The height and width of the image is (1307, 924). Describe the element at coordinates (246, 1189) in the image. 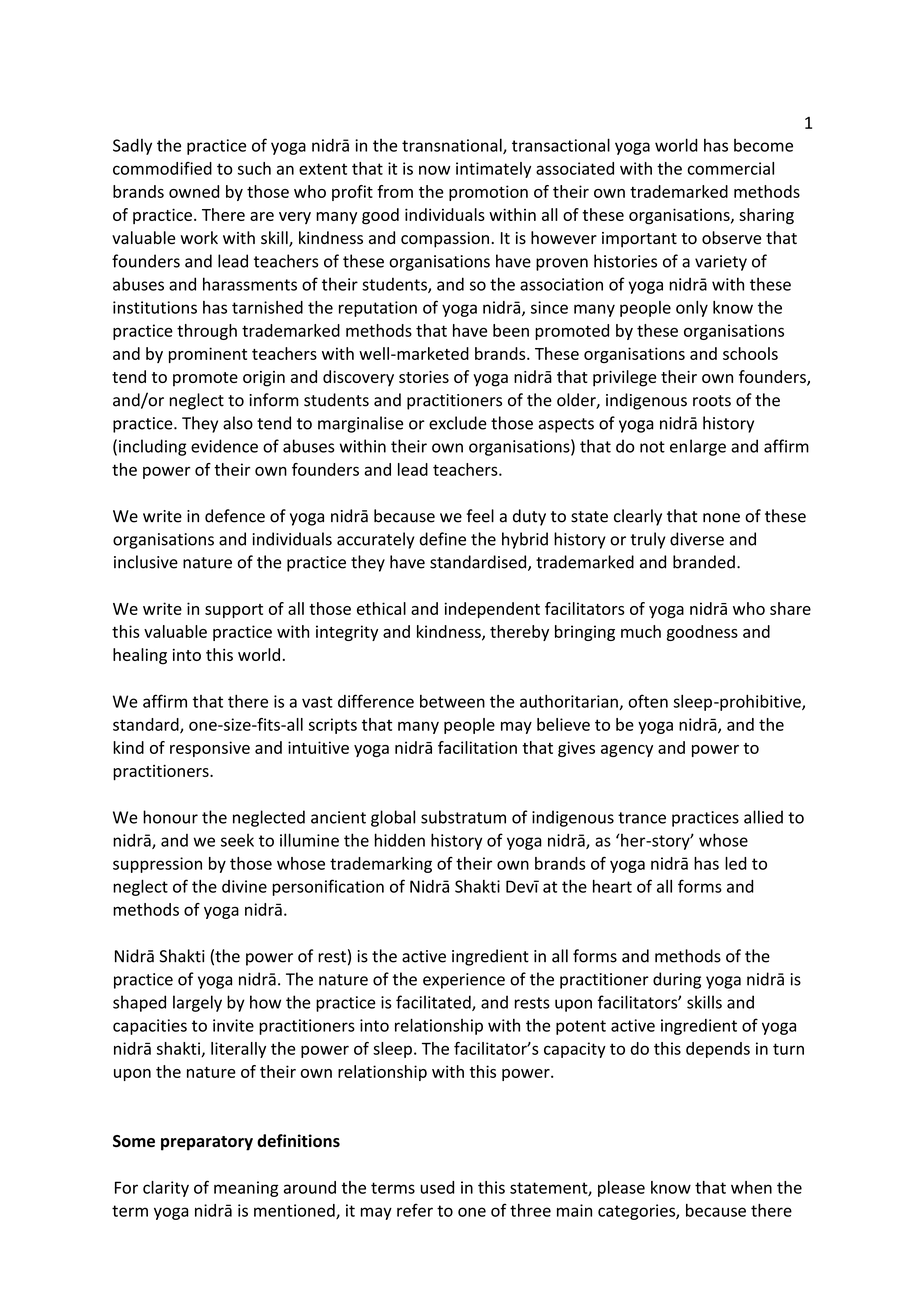

I see `meaning` at that location.
